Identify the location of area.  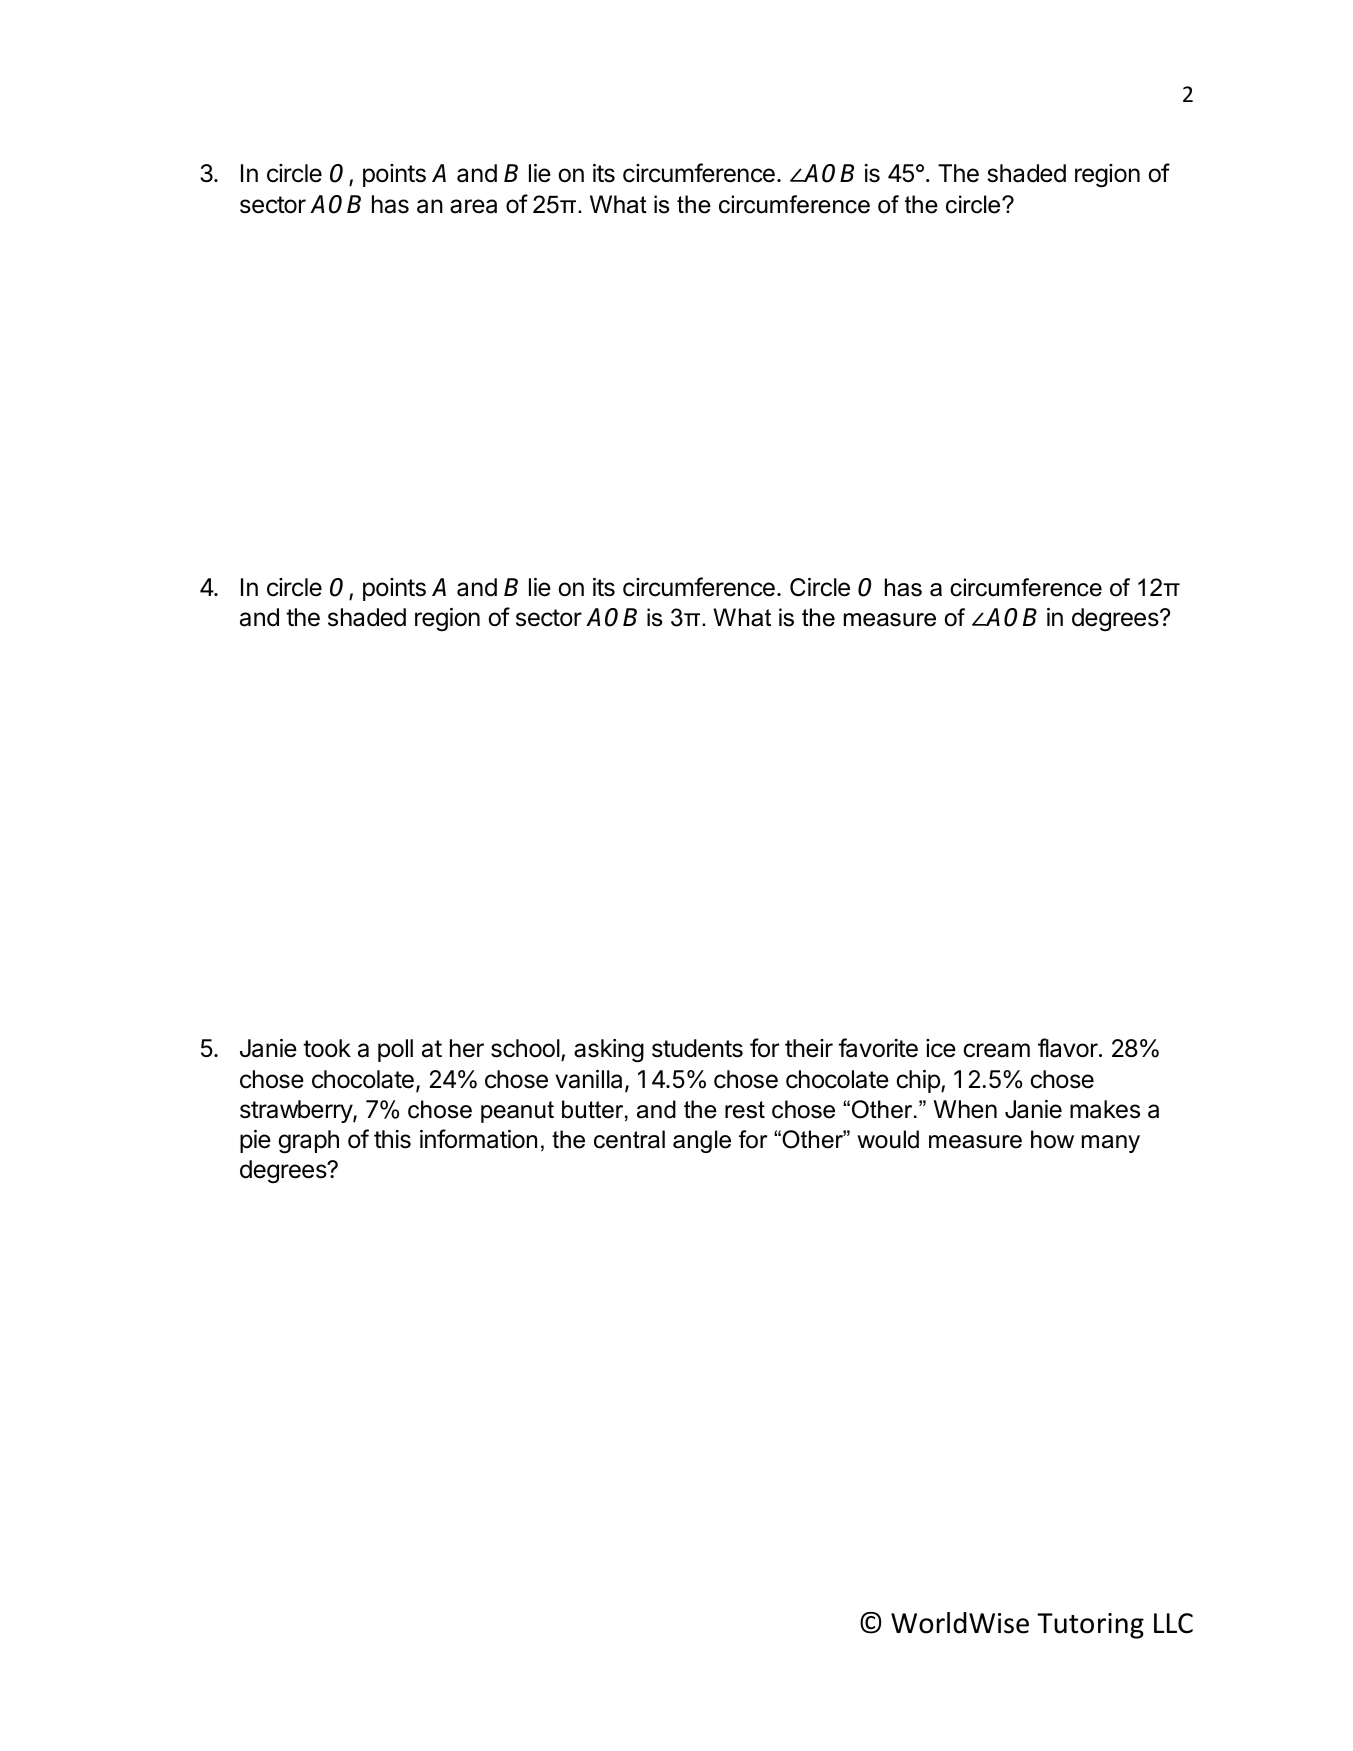
(473, 206).
